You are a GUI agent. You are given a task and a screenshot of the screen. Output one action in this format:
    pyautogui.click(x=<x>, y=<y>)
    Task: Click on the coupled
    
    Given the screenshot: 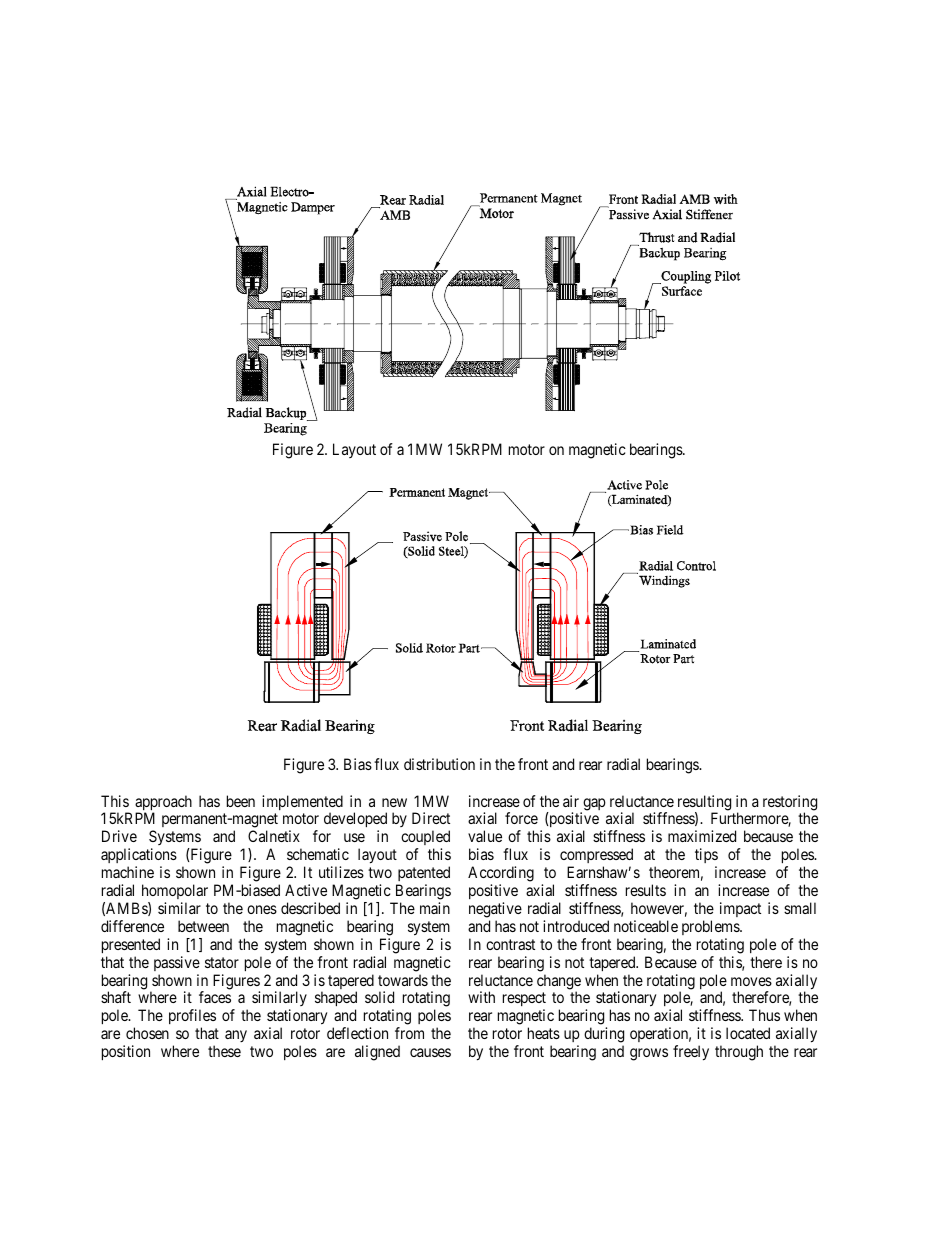 What is the action you would take?
    pyautogui.click(x=425, y=839)
